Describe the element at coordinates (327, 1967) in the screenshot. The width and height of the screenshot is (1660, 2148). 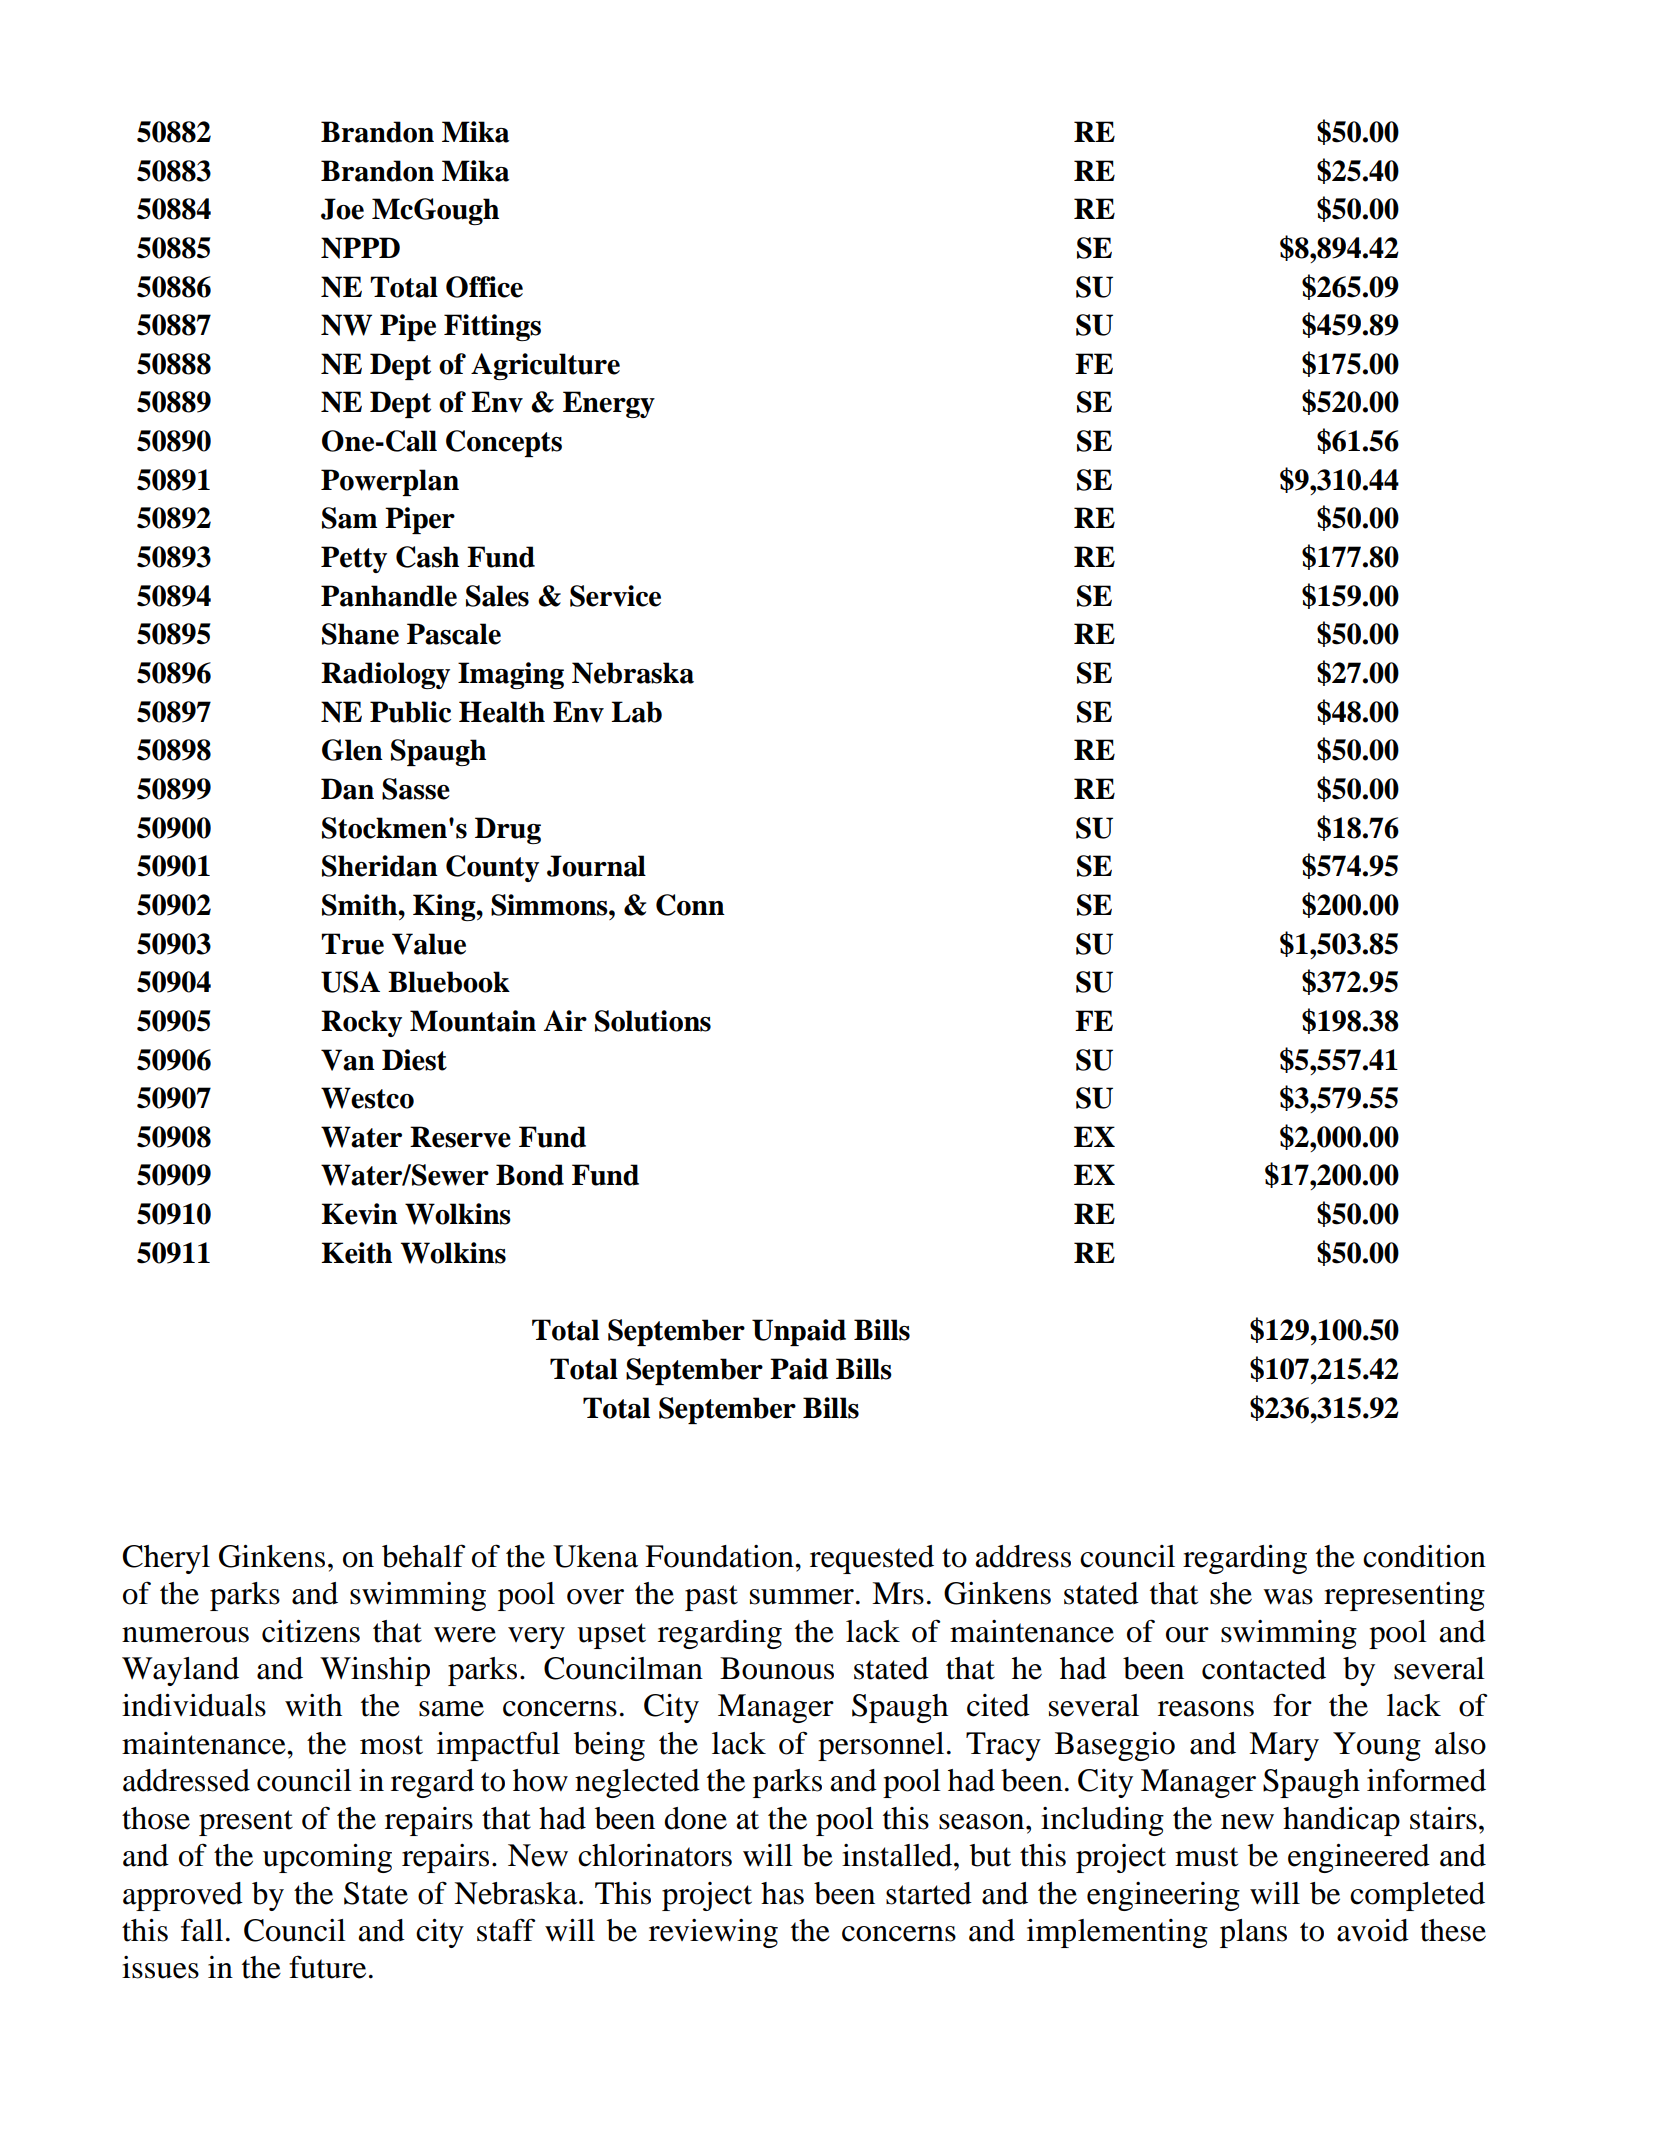
I see `future` at that location.
